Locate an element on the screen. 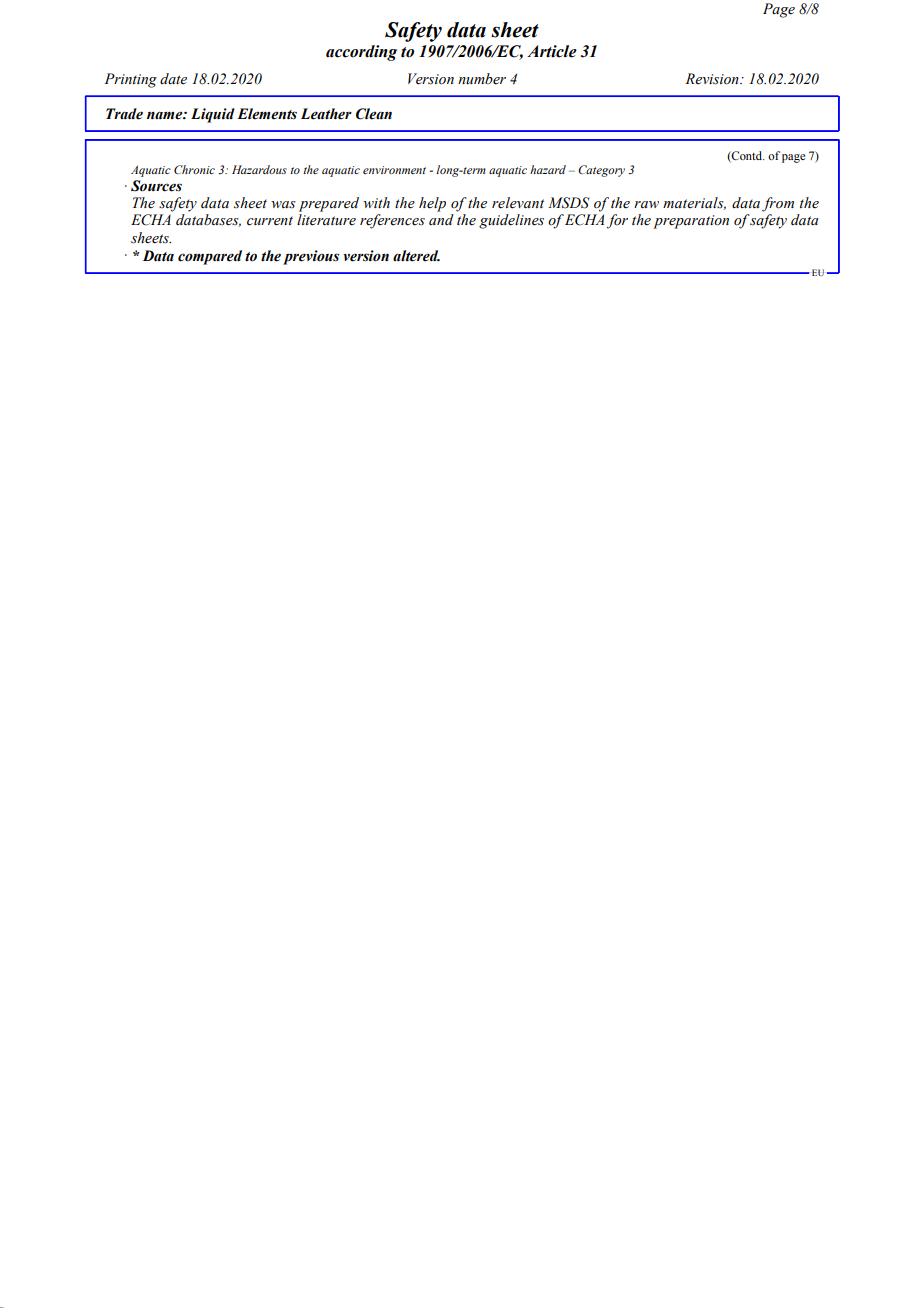  compared is located at coordinates (210, 257).
